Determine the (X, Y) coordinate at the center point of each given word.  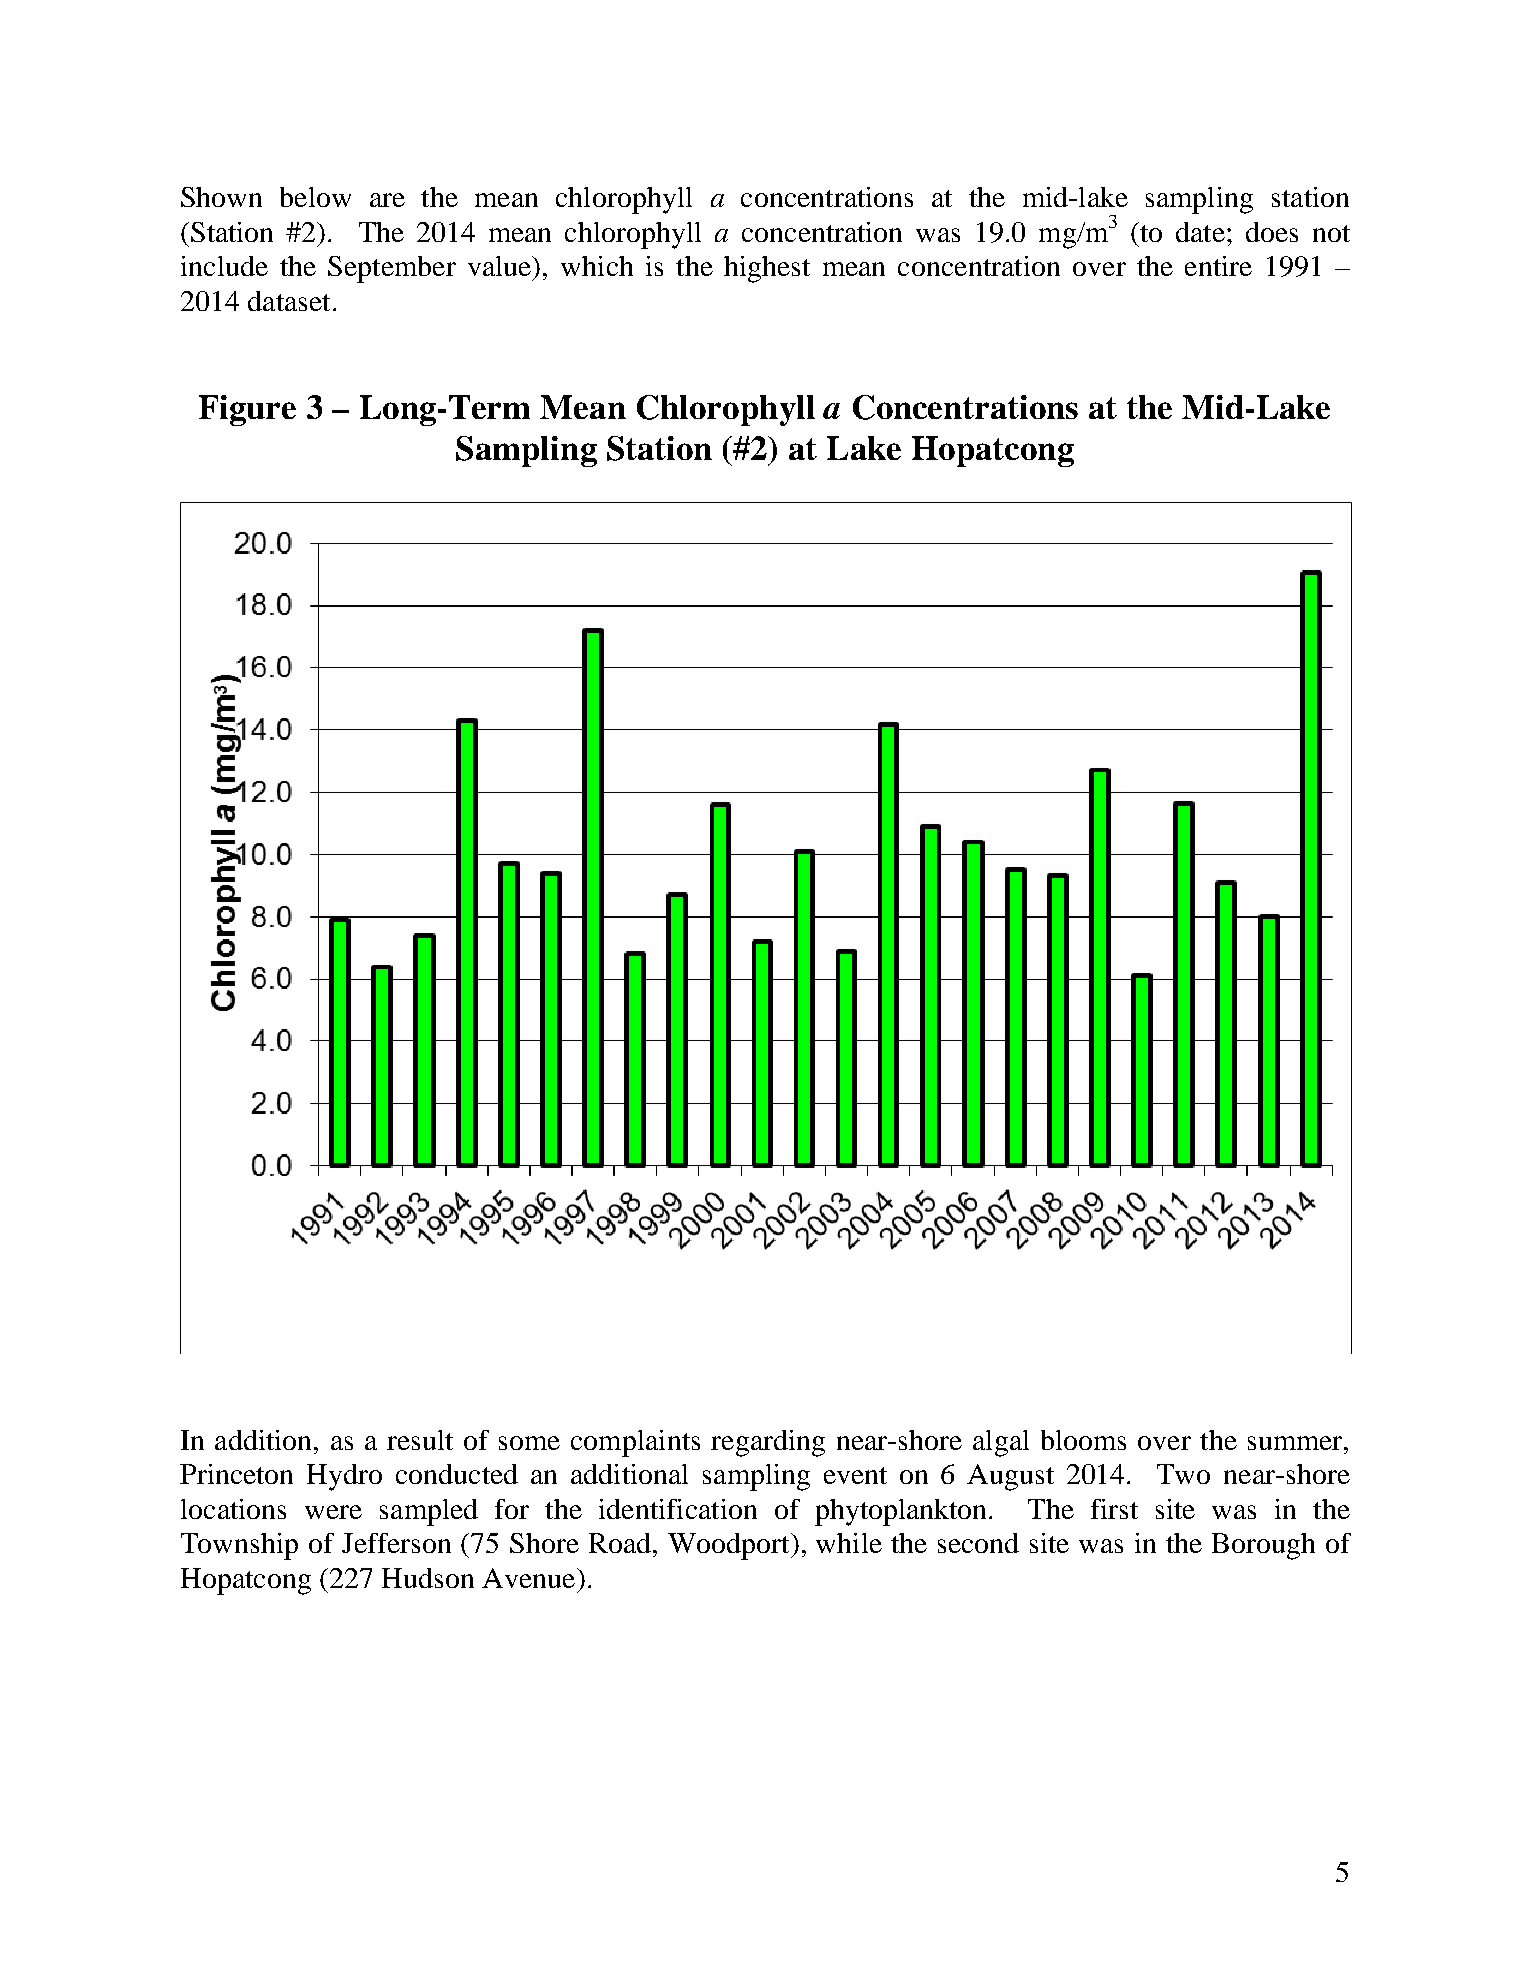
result (420, 1440)
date (1200, 232)
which (597, 266)
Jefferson (396, 1543)
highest (767, 269)
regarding (768, 1443)
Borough (1263, 1546)
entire (1218, 266)
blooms (1083, 1440)
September (392, 269)
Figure (247, 410)
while (849, 1543)
